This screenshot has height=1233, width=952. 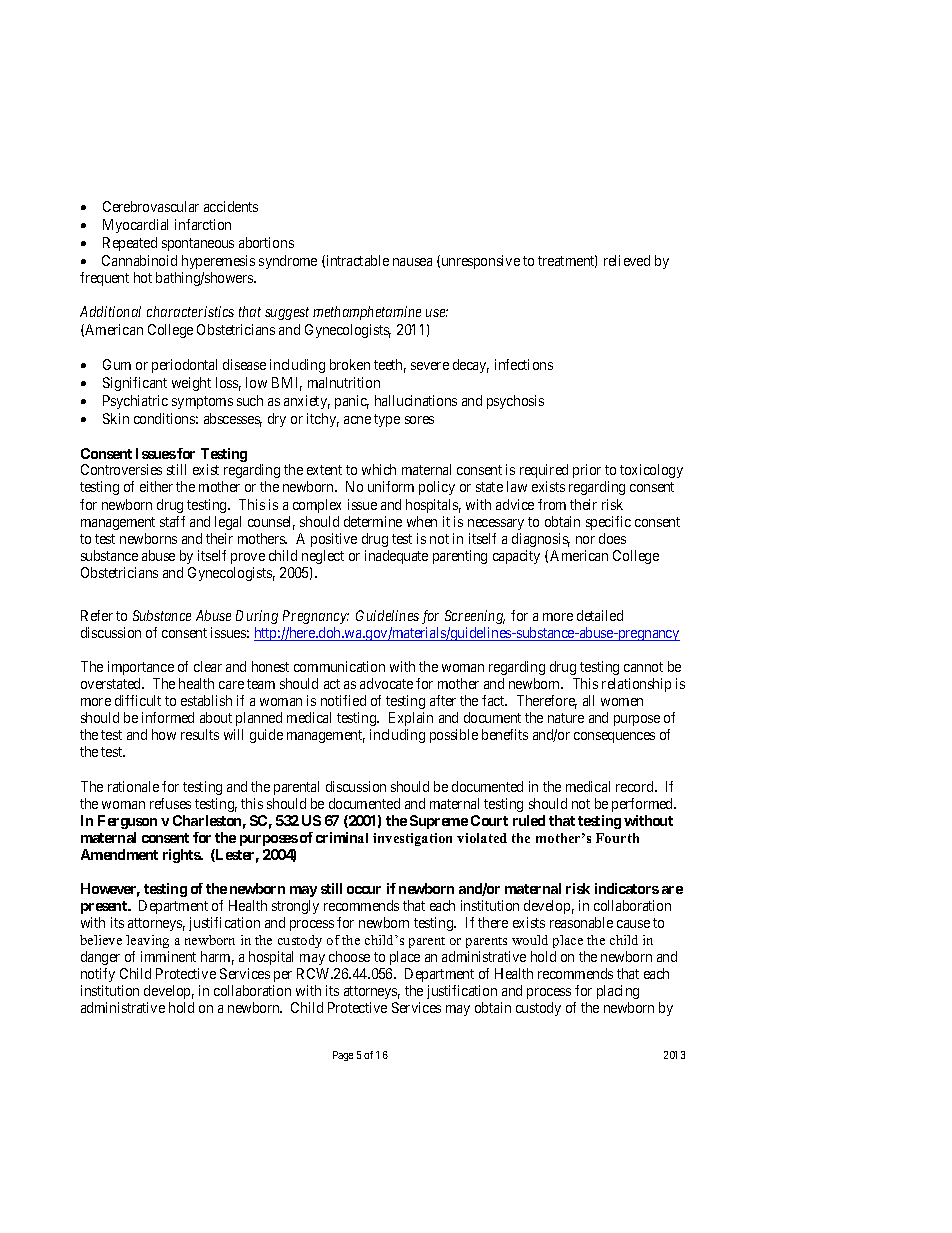 I want to click on Page, so click(x=343, y=1056).
